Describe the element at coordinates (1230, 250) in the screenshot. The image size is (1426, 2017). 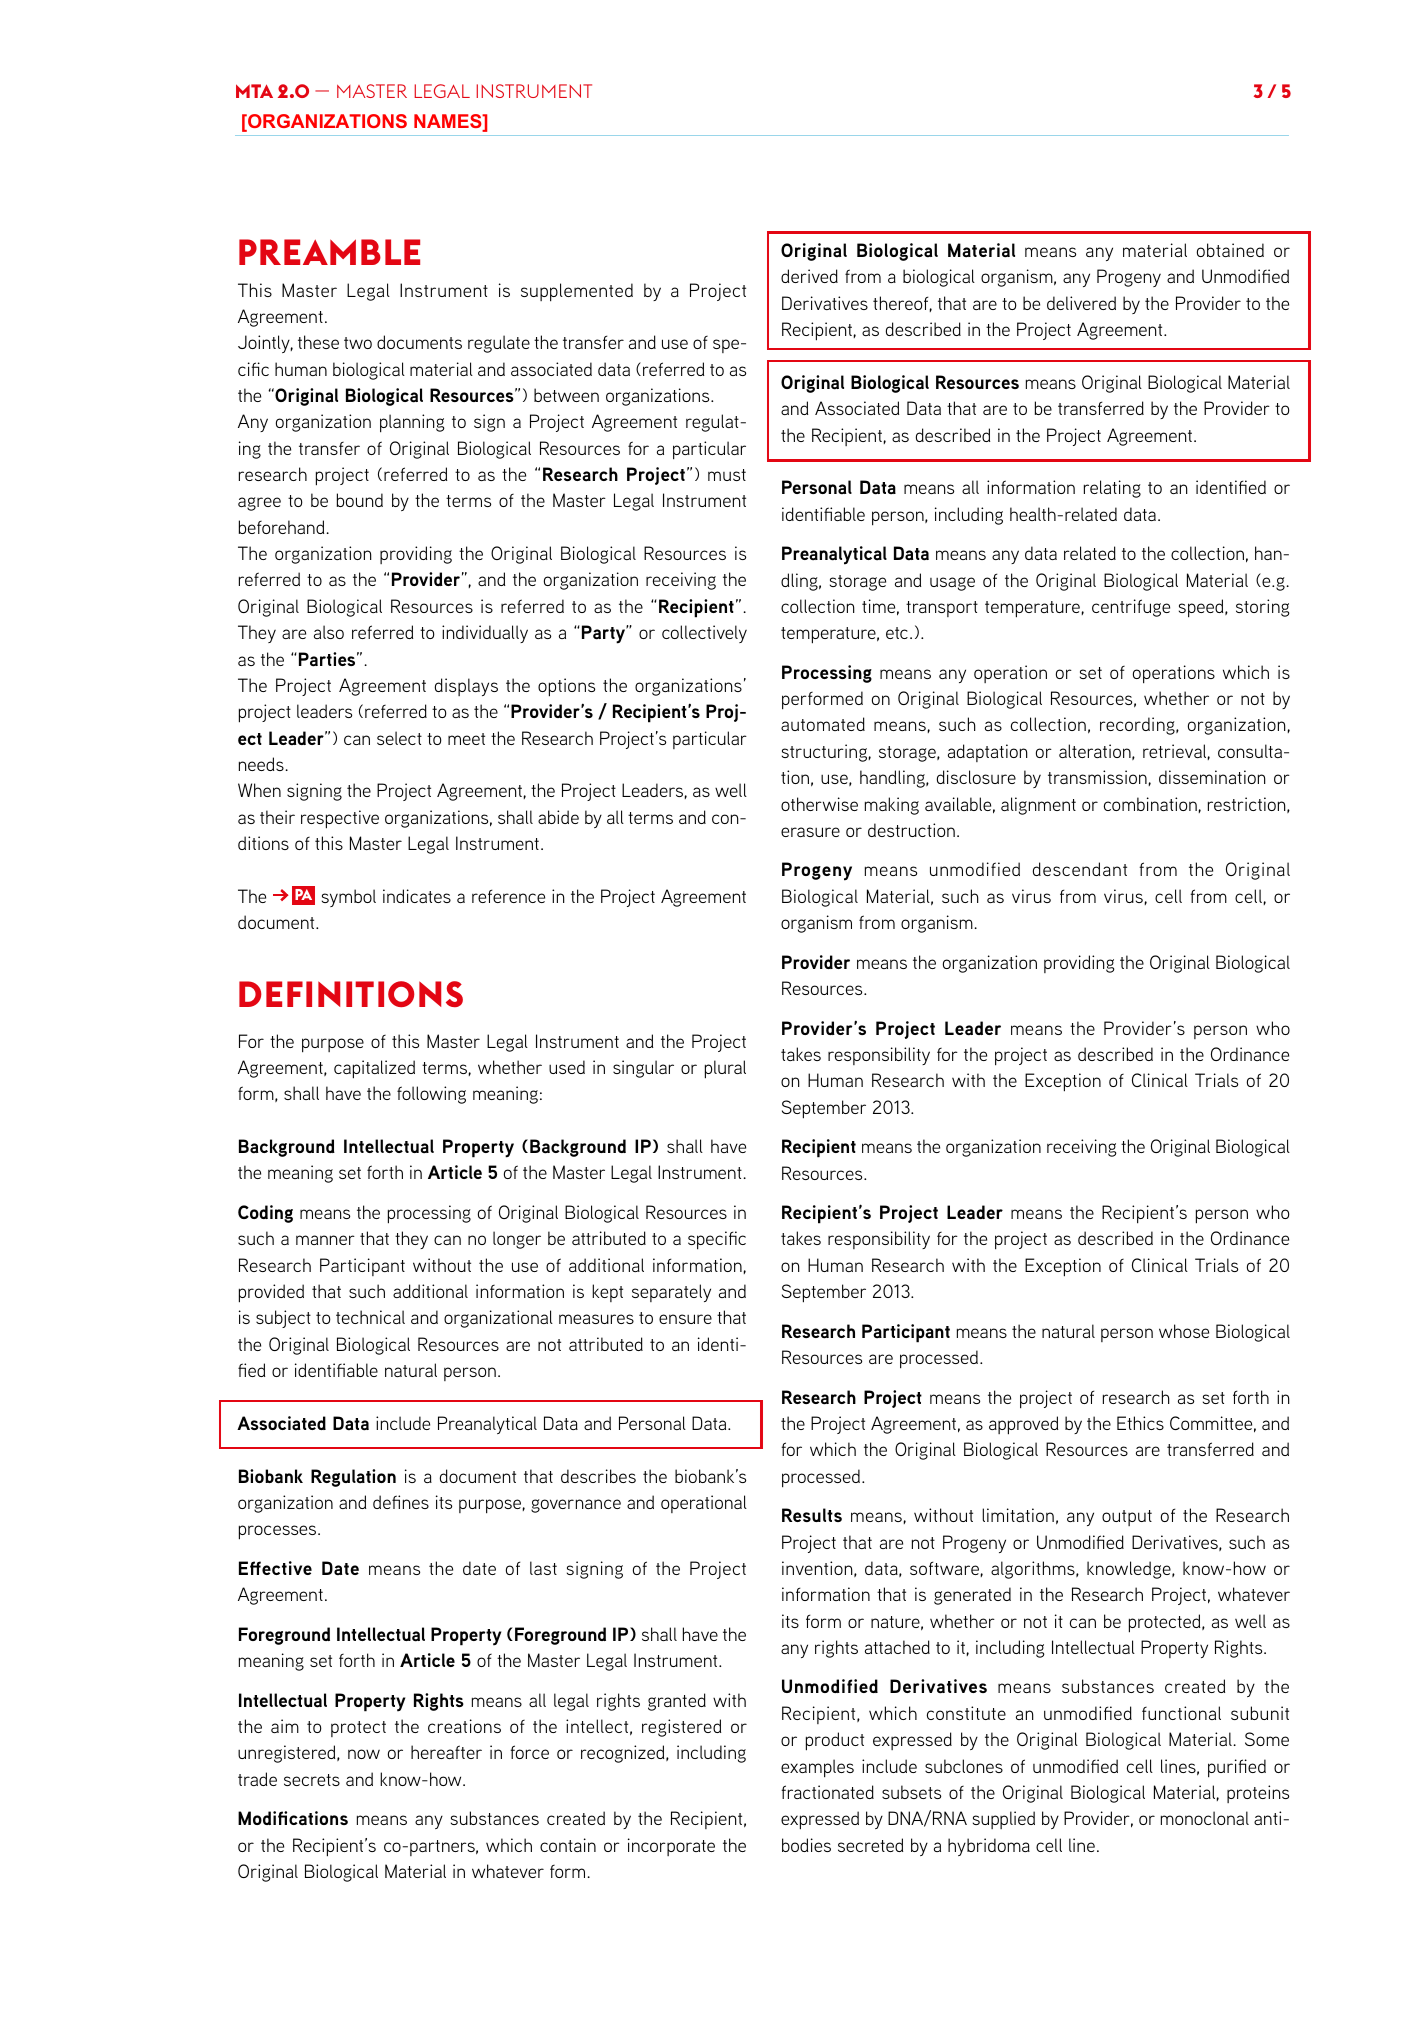
I see `obtained` at that location.
